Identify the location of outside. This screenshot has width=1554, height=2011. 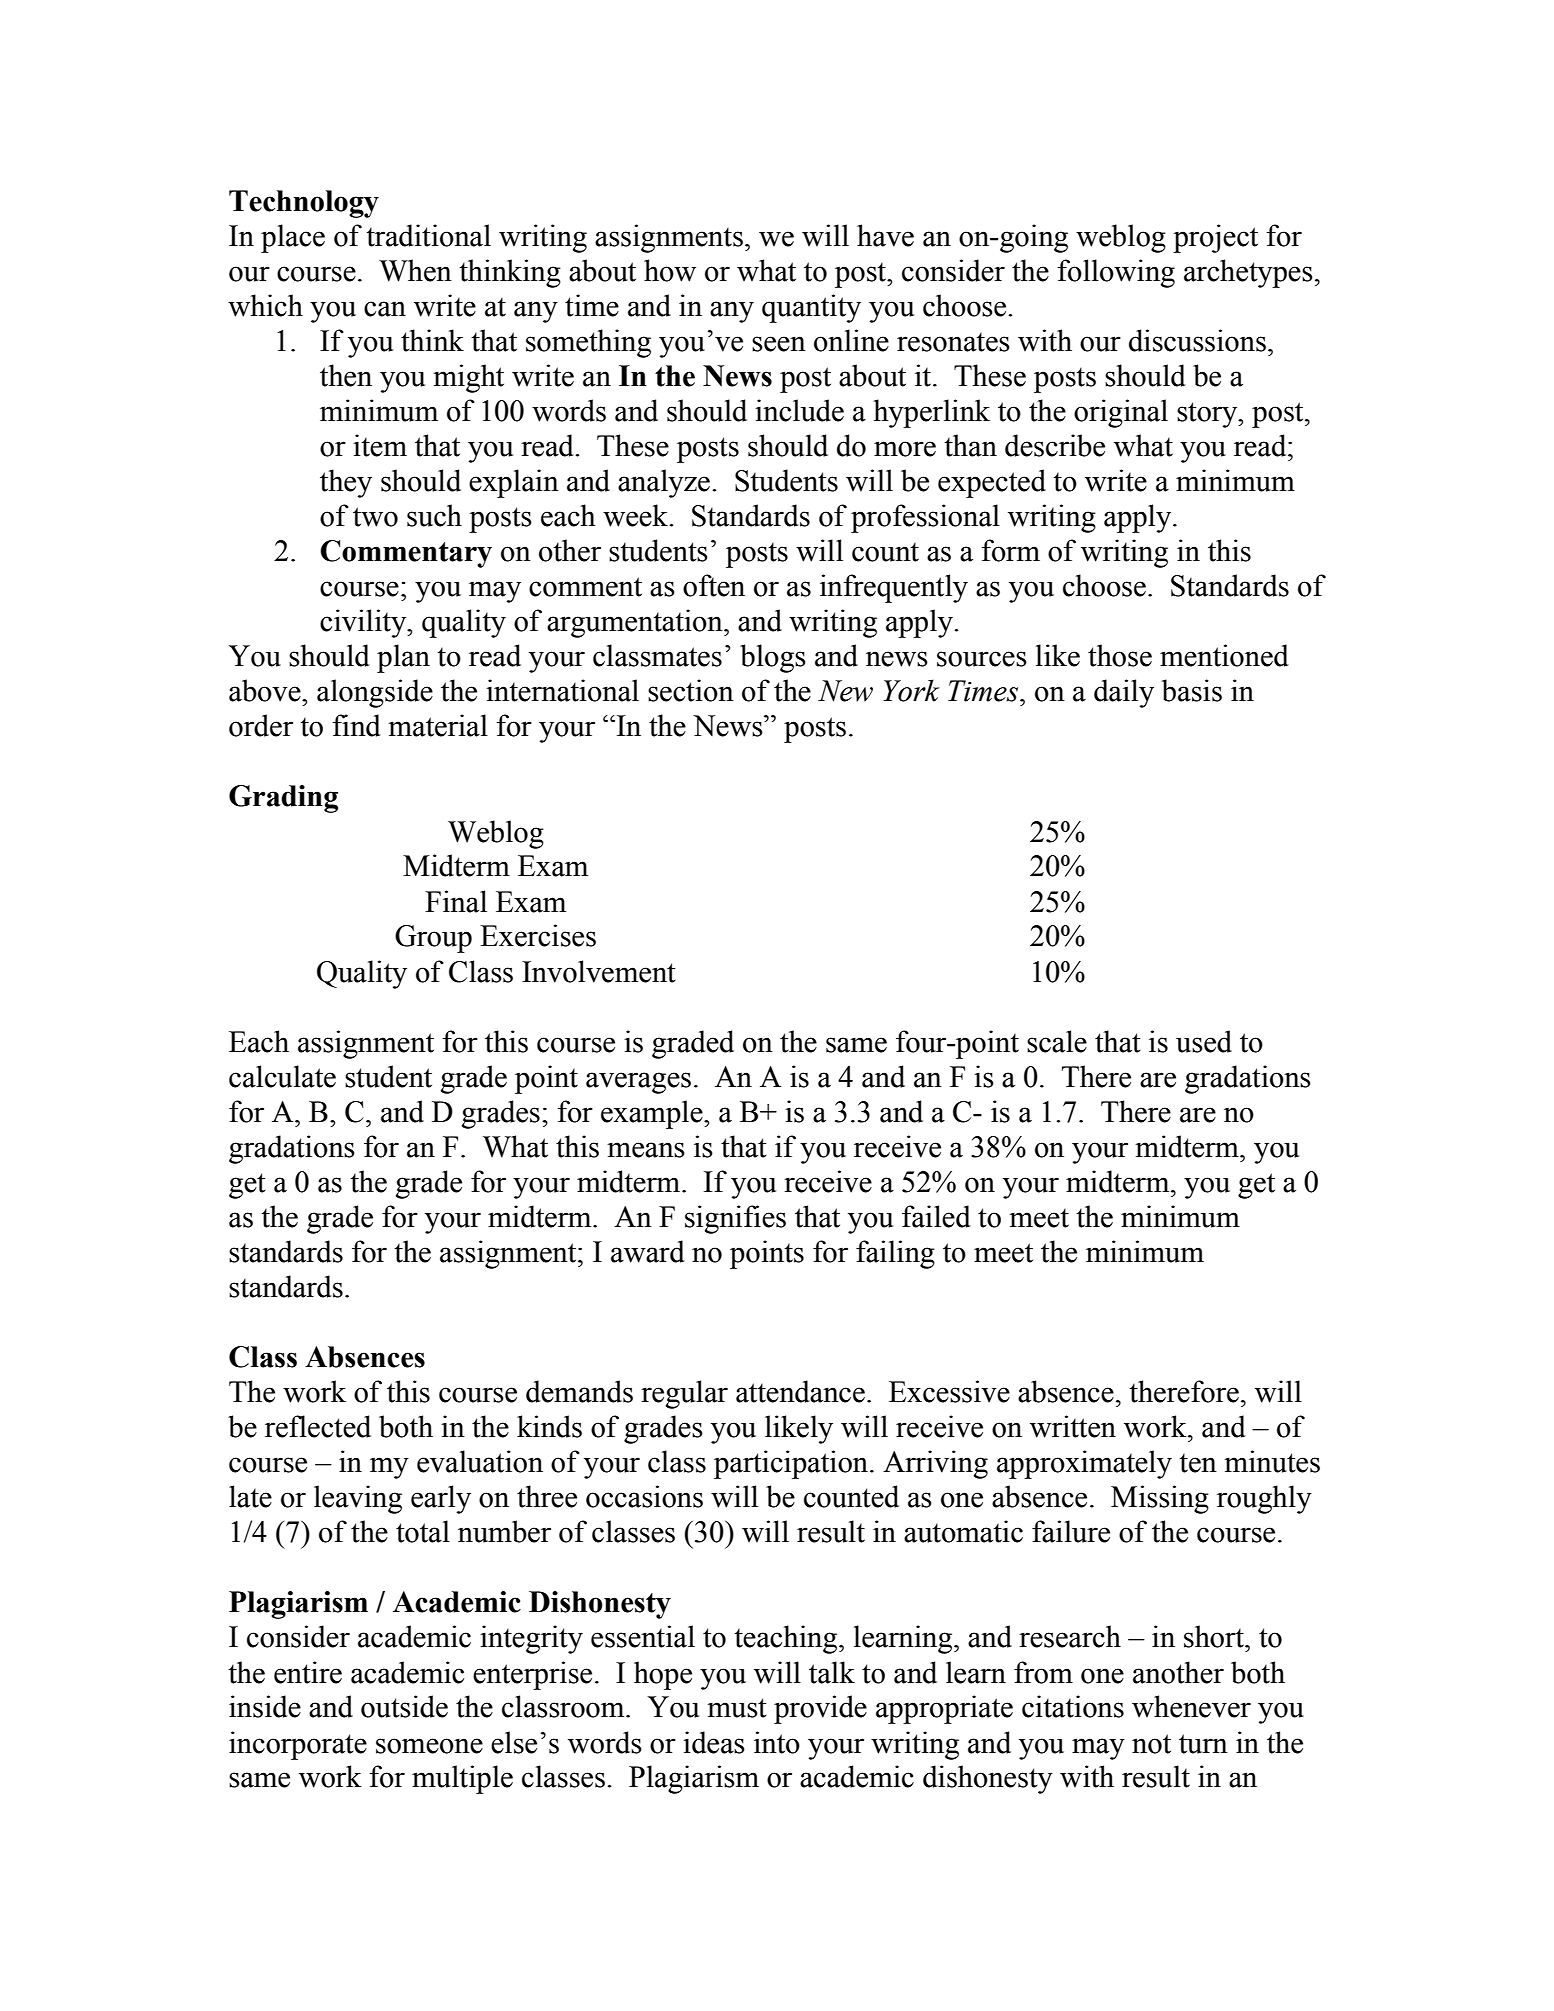
(404, 1706).
